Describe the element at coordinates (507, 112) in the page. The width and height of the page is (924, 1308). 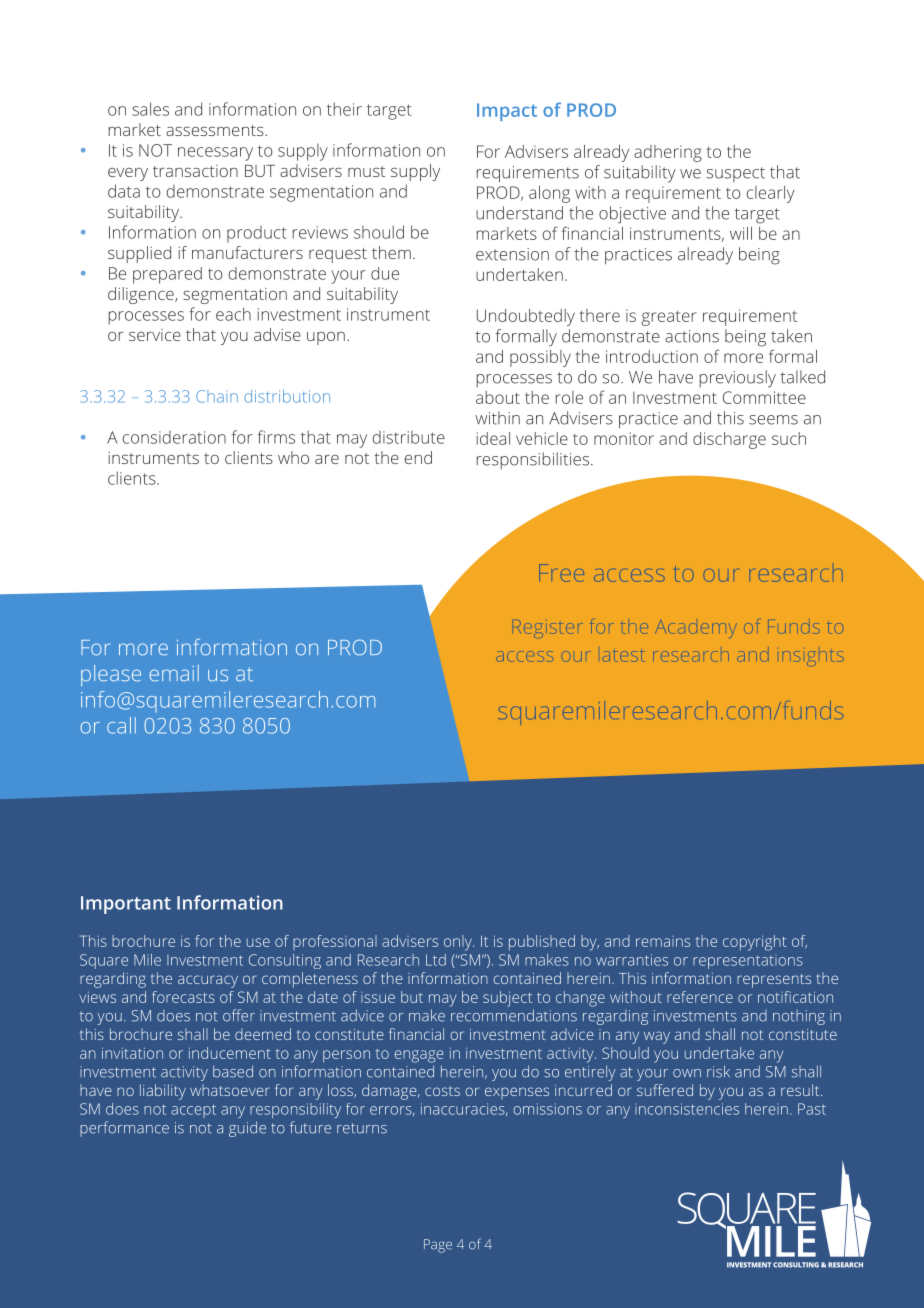
I see `Impact` at that location.
